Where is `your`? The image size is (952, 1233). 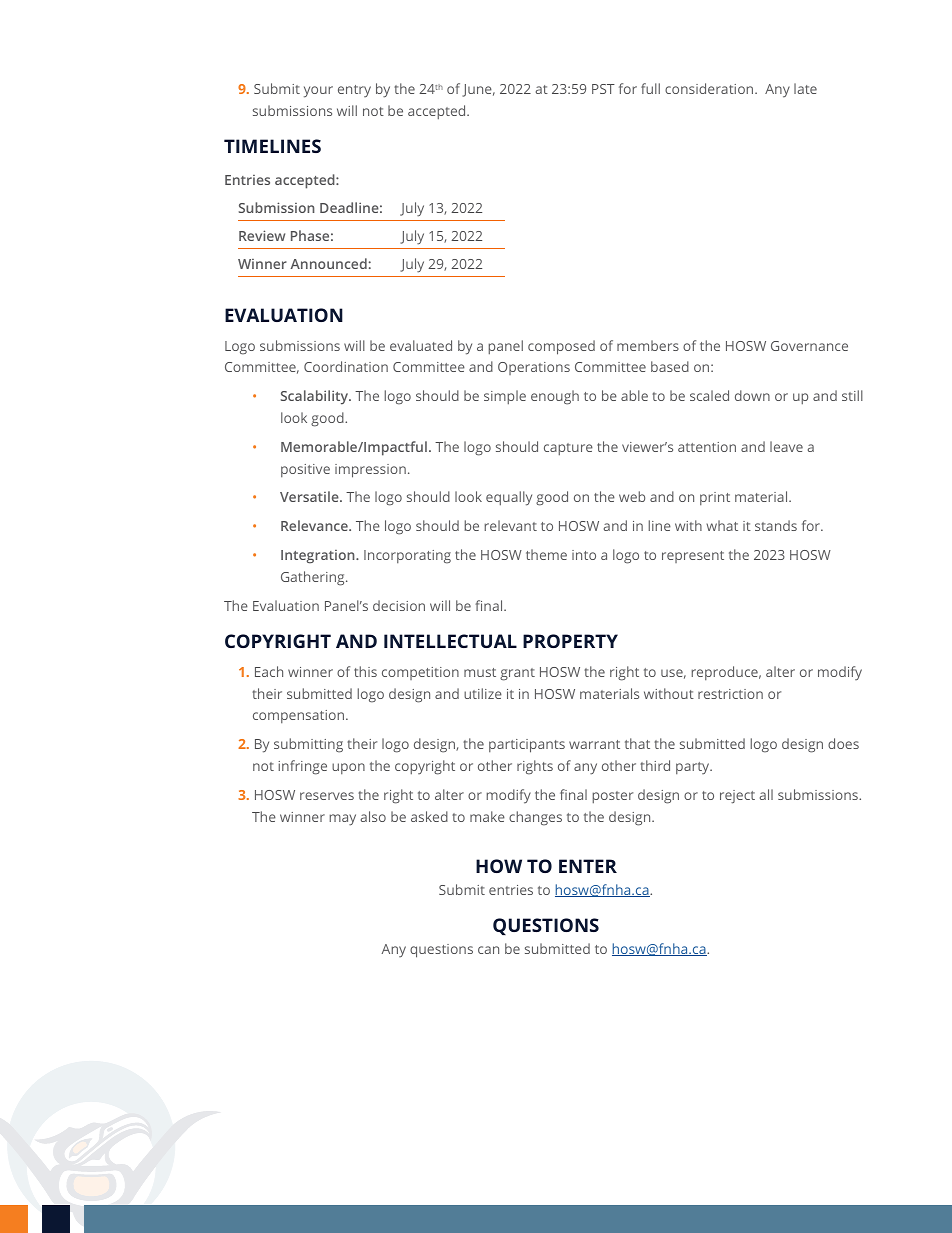
your is located at coordinates (318, 92).
